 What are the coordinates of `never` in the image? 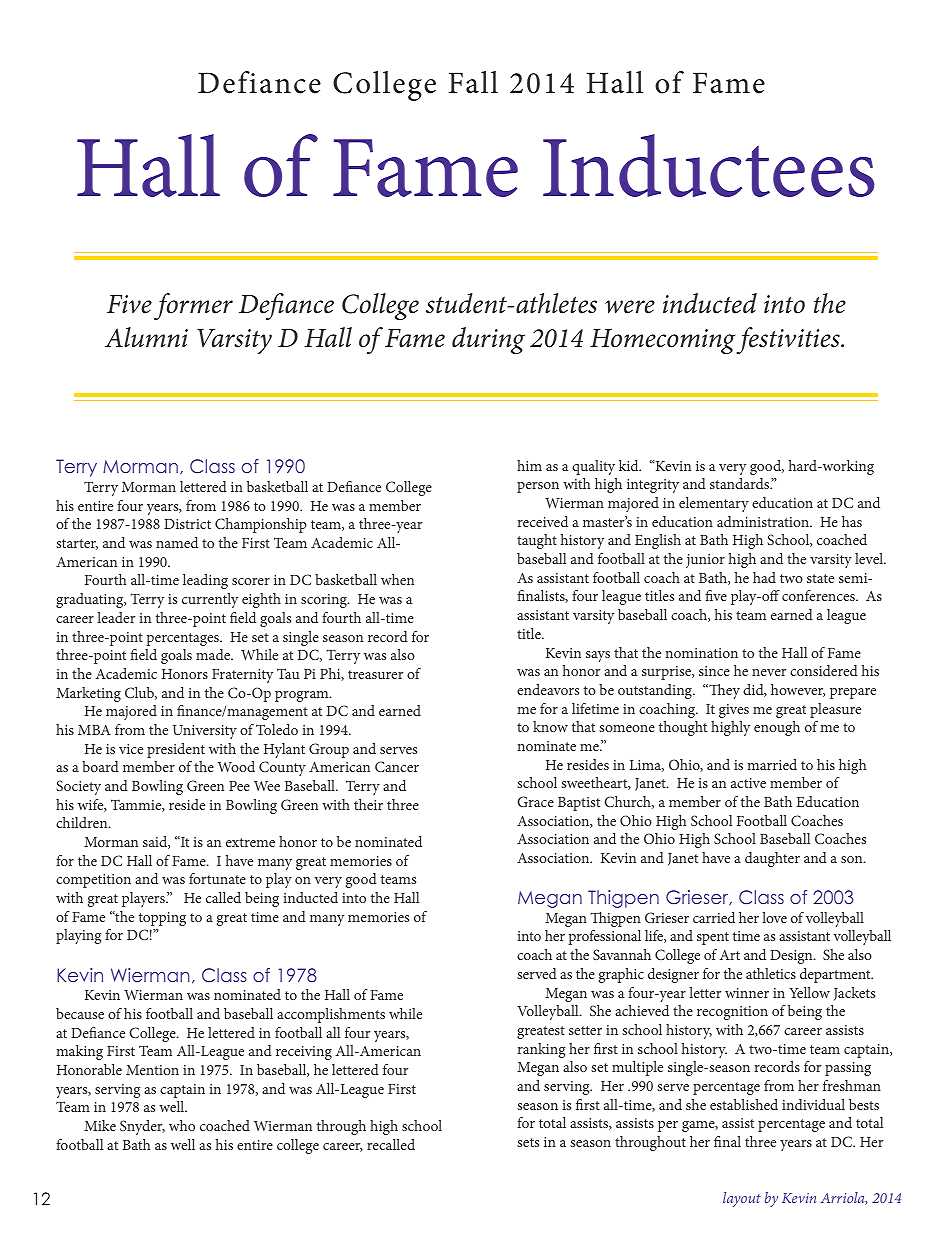 It's located at (769, 672).
